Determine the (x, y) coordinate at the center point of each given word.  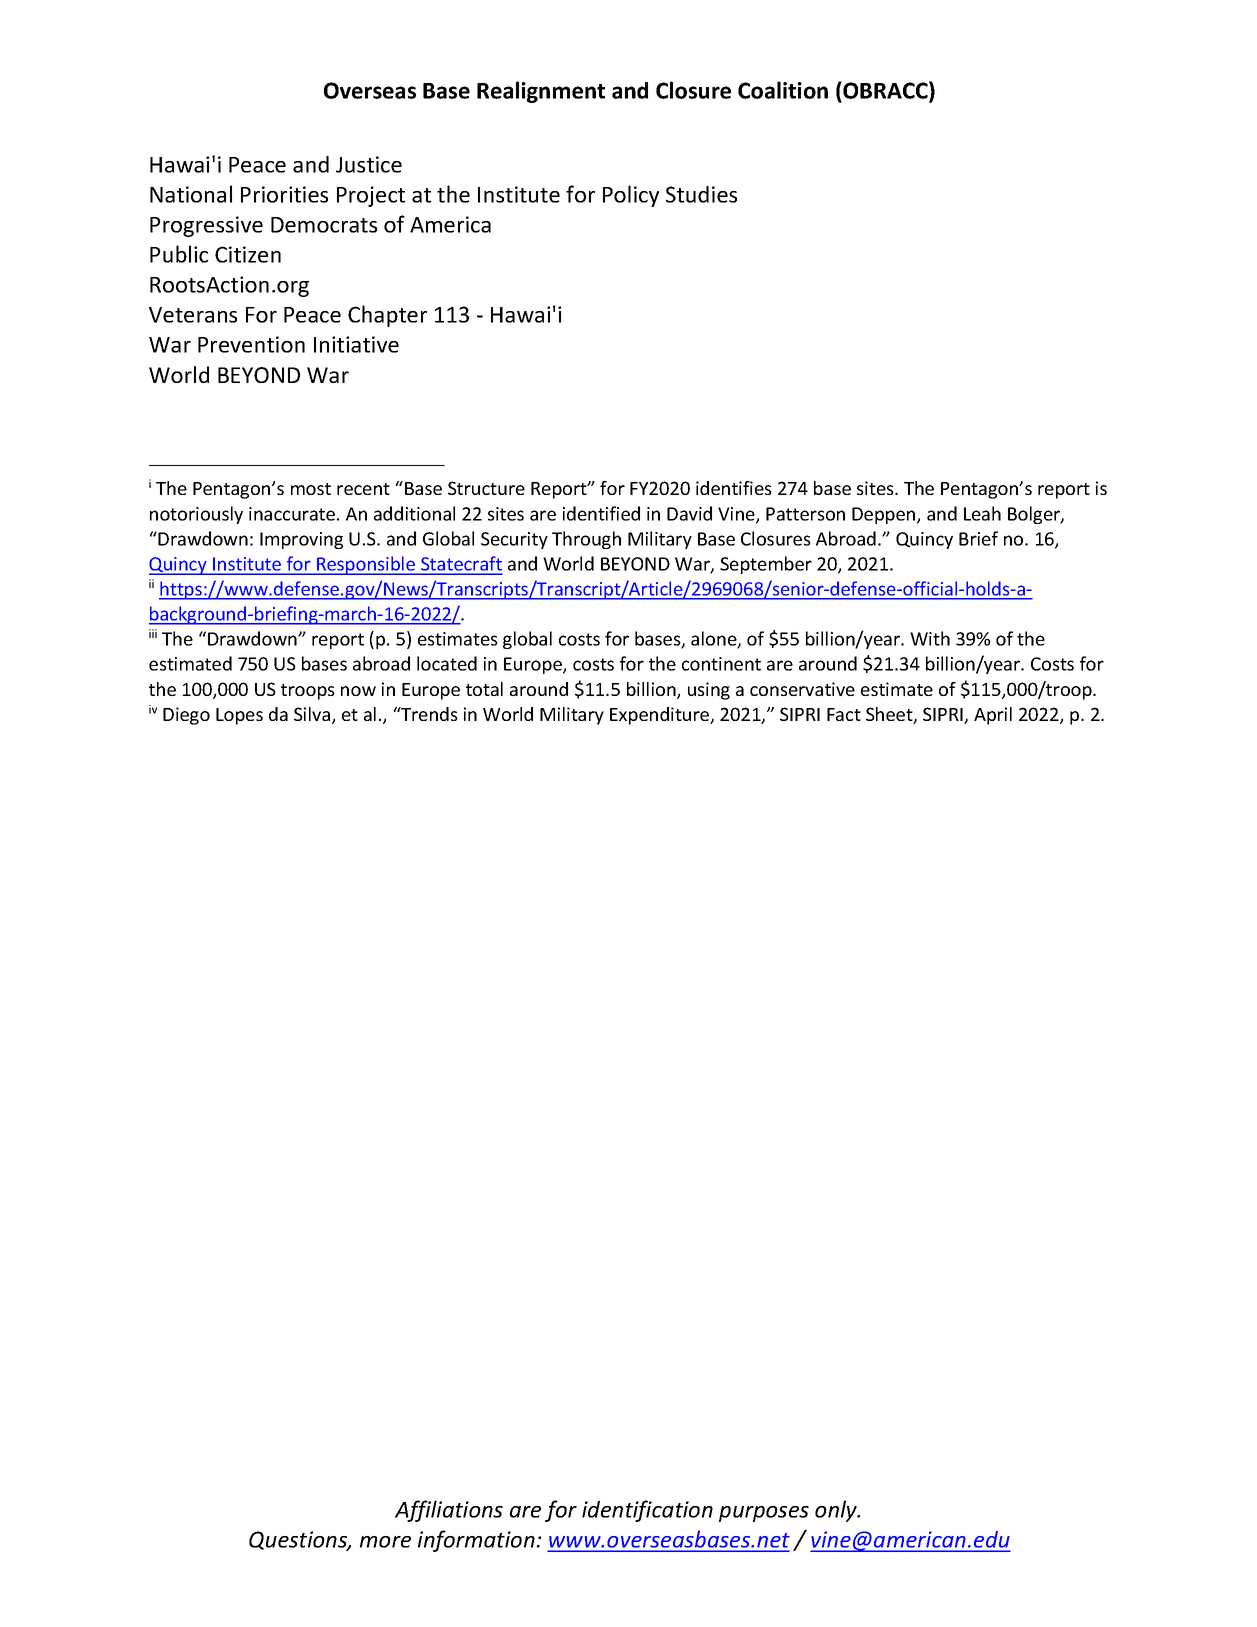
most (311, 489)
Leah (982, 513)
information (476, 1541)
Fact (844, 714)
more (385, 1542)
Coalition (783, 90)
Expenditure (661, 716)
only (837, 1511)
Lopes (239, 716)
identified (601, 513)
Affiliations (449, 1511)
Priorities (284, 194)
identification (647, 1511)
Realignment (541, 92)
